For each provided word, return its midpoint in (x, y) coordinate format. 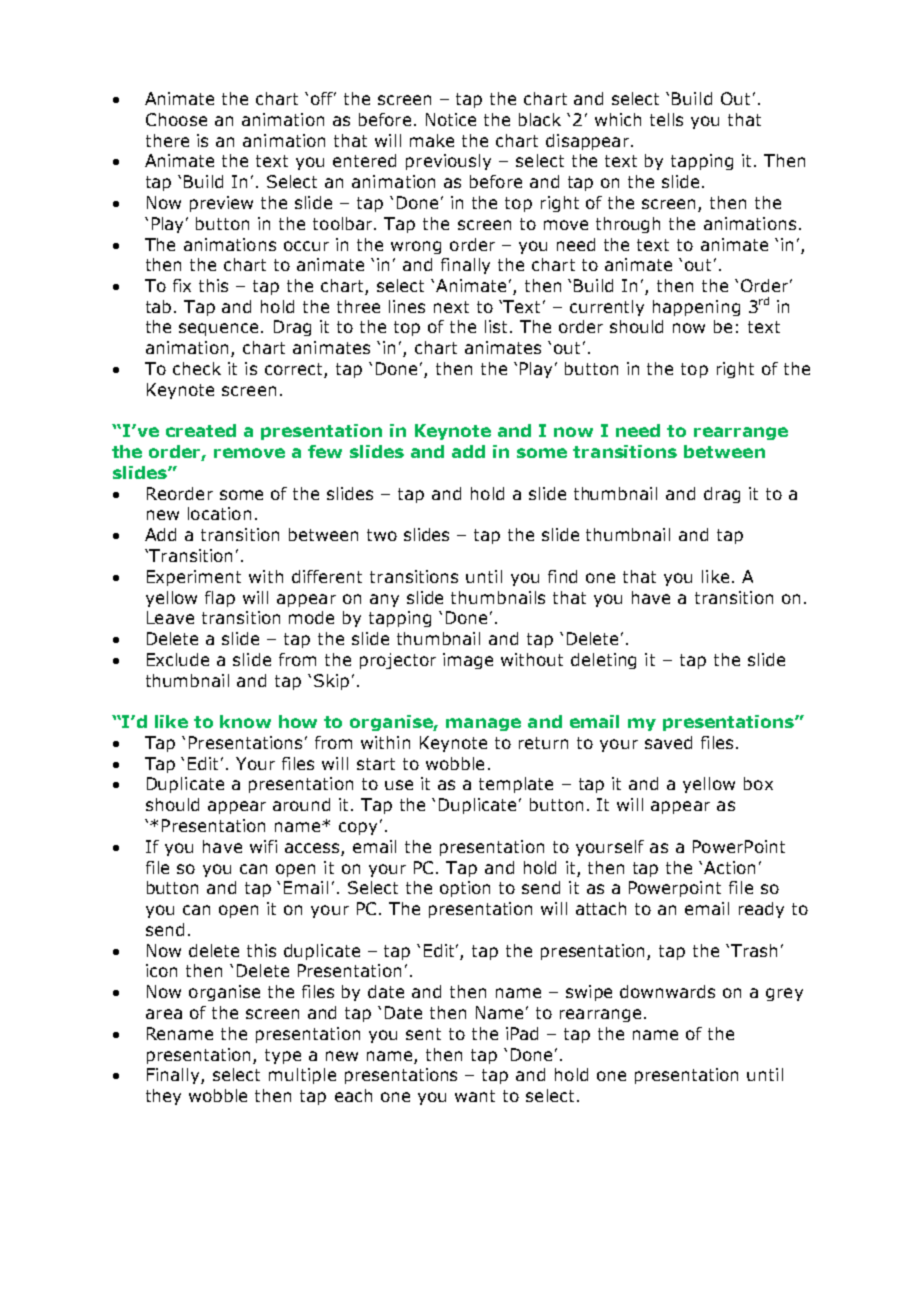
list (496, 326)
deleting (603, 661)
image (468, 661)
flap (220, 599)
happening (696, 308)
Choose (176, 119)
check (197, 368)
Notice (451, 119)
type (283, 1056)
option (465, 889)
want (475, 1096)
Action (729, 867)
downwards (667, 991)
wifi (263, 846)
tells (666, 119)
